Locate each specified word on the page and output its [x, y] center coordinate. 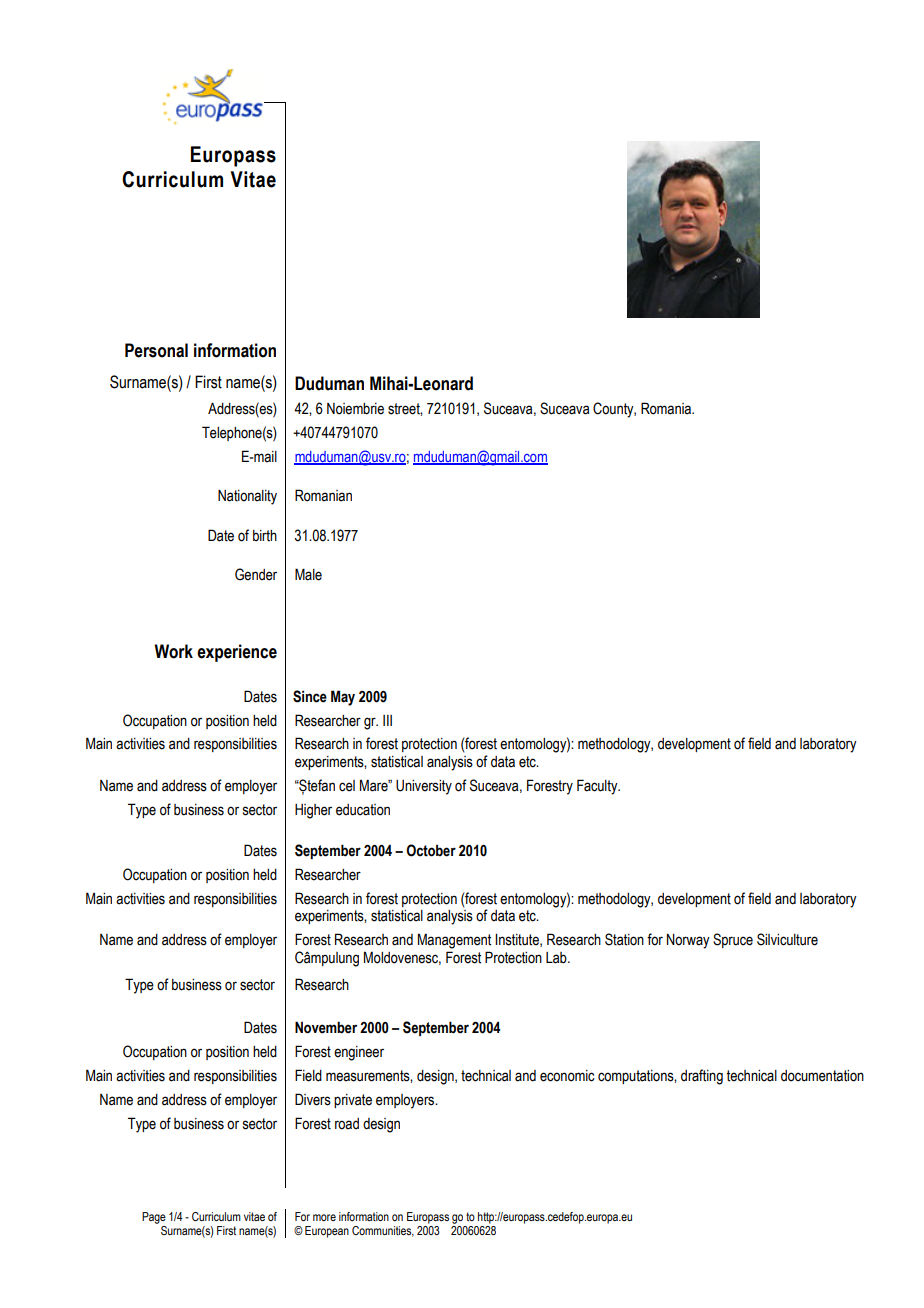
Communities [383, 1231]
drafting [702, 1077]
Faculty [598, 787]
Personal [156, 350]
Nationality [247, 497]
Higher [313, 811]
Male [308, 574]
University [424, 787]
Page [154, 1218]
